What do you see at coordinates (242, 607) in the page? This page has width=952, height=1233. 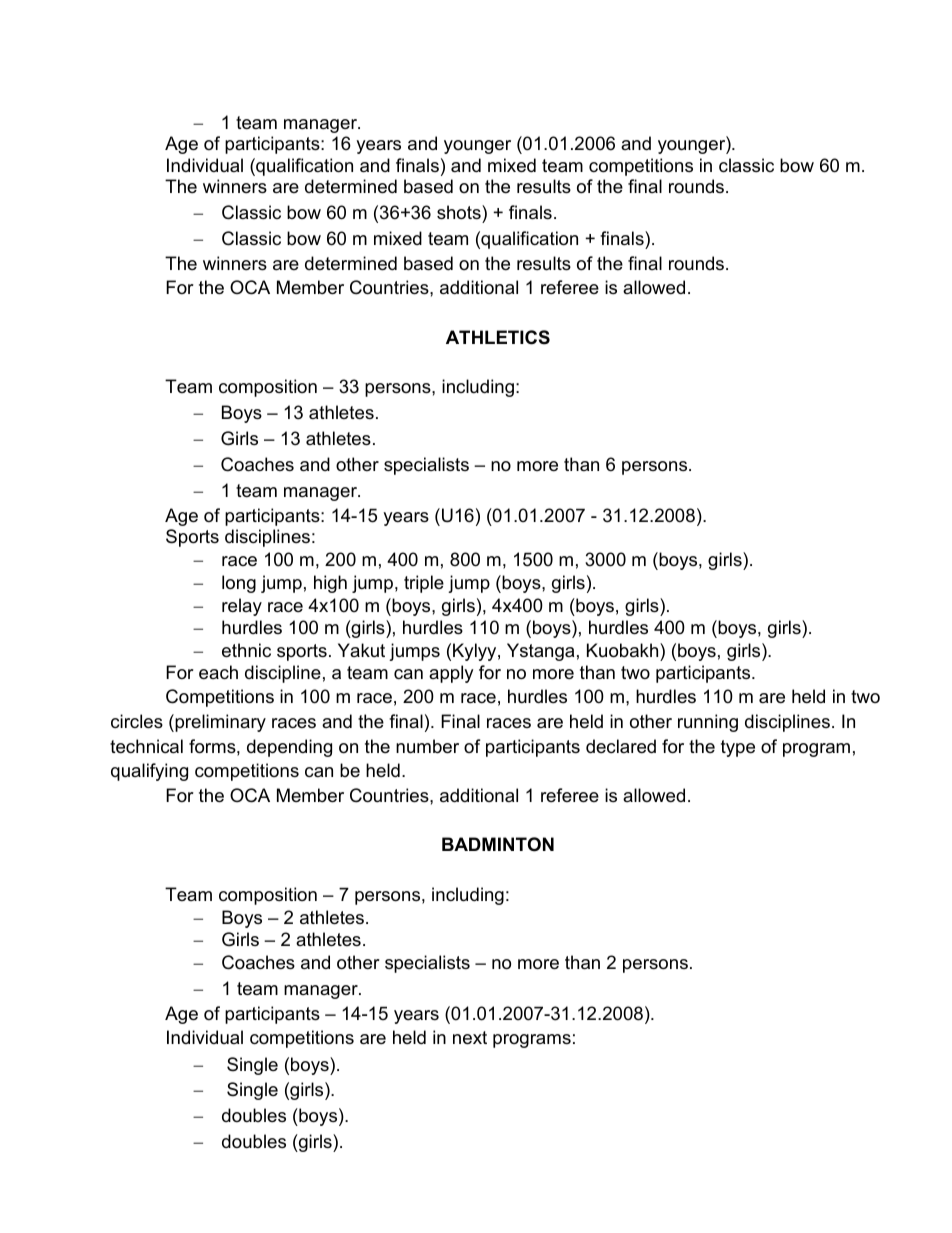 I see `relay` at bounding box center [242, 607].
